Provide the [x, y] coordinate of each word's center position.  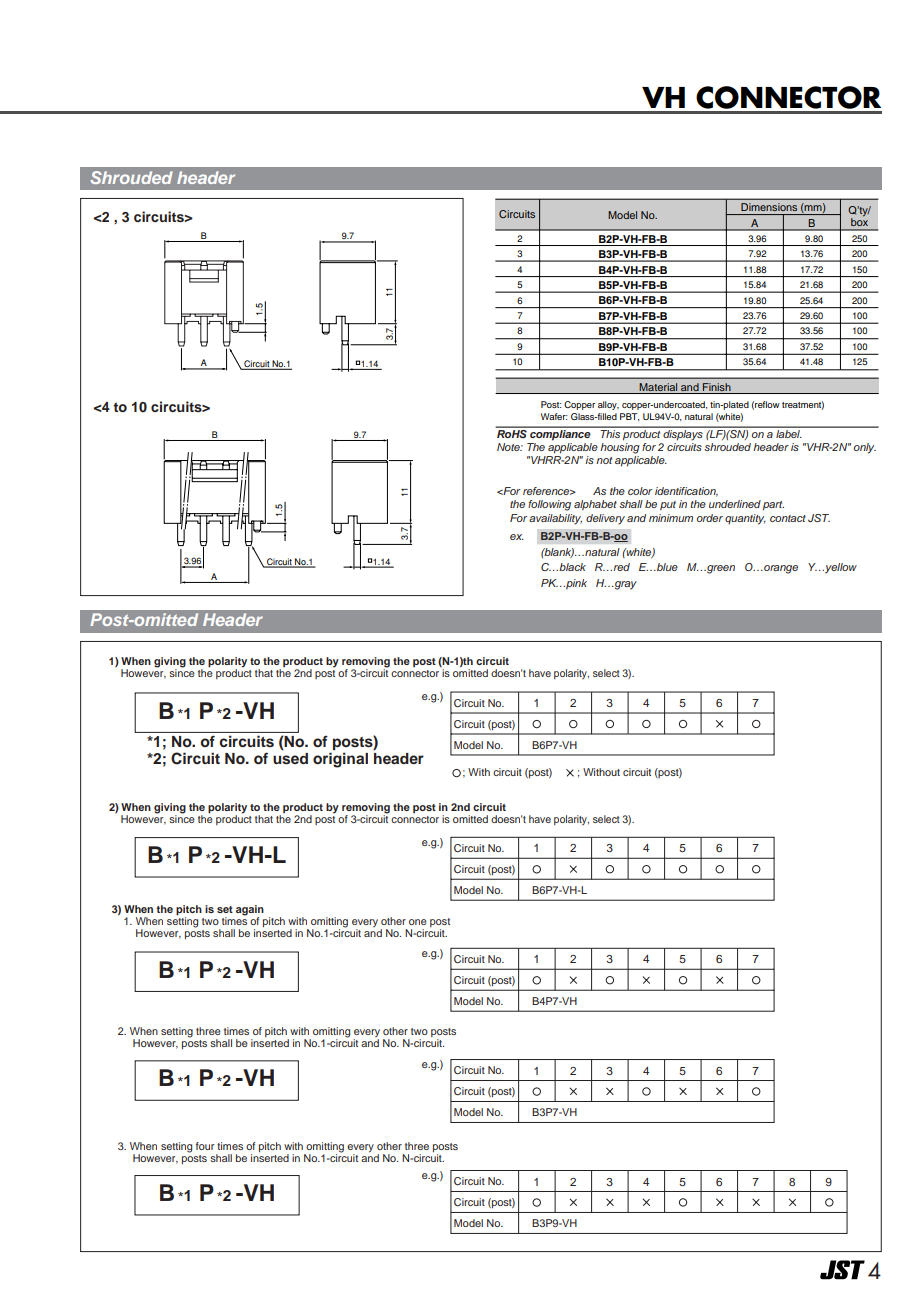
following [549, 505]
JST [819, 518]
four [205, 1146]
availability [555, 519]
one [418, 922]
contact [788, 518]
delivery [605, 519]
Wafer [554, 416]
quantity [745, 519]
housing [620, 448]
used [290, 759]
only [865, 448]
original [340, 760]
